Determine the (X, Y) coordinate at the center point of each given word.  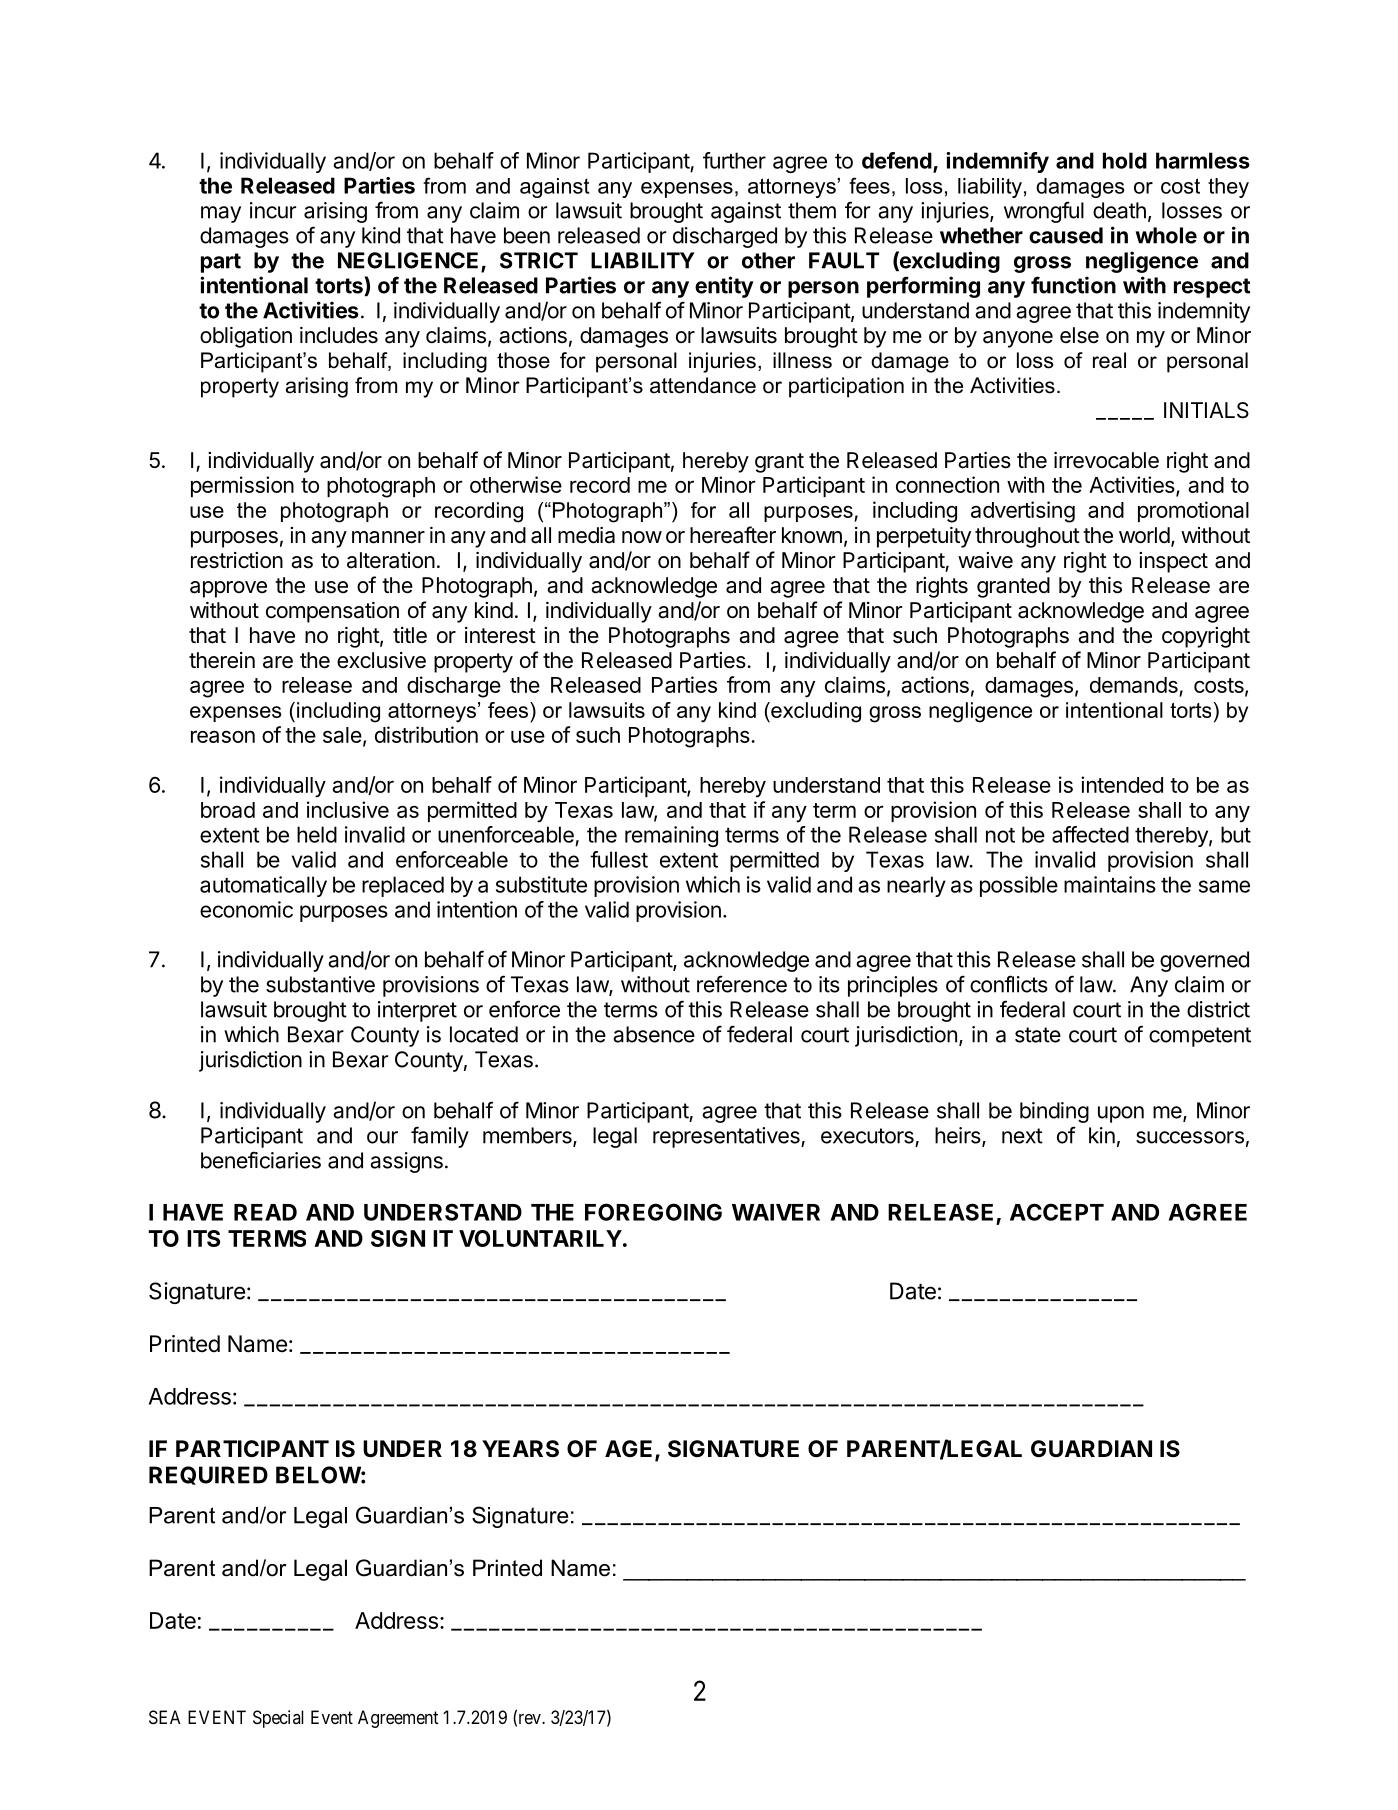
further (734, 160)
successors (1190, 1137)
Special (278, 1719)
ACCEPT (1057, 1212)
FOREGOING (653, 1212)
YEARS (520, 1449)
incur (273, 210)
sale (342, 735)
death (1119, 210)
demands (1135, 686)
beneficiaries (261, 1160)
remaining (671, 836)
